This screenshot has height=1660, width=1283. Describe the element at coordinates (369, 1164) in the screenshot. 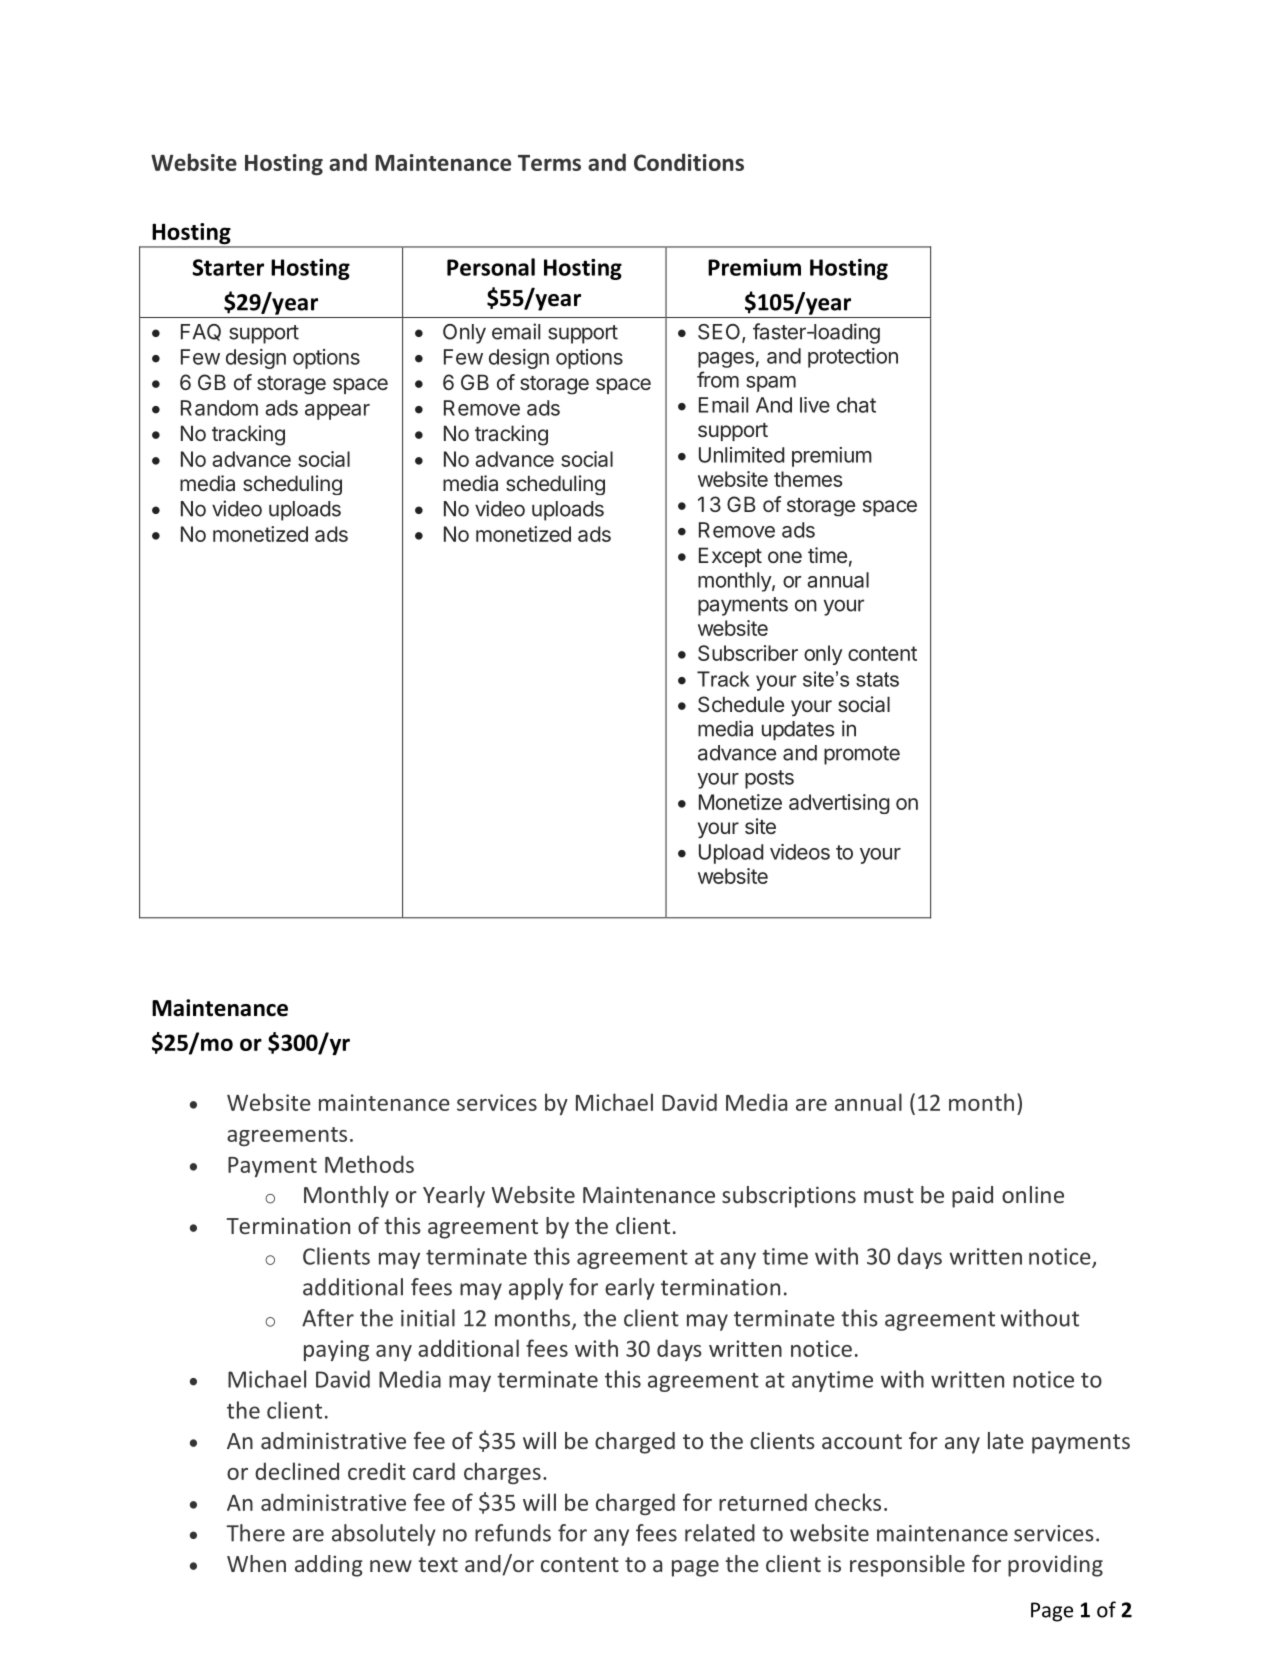

I see `Methods` at that location.
